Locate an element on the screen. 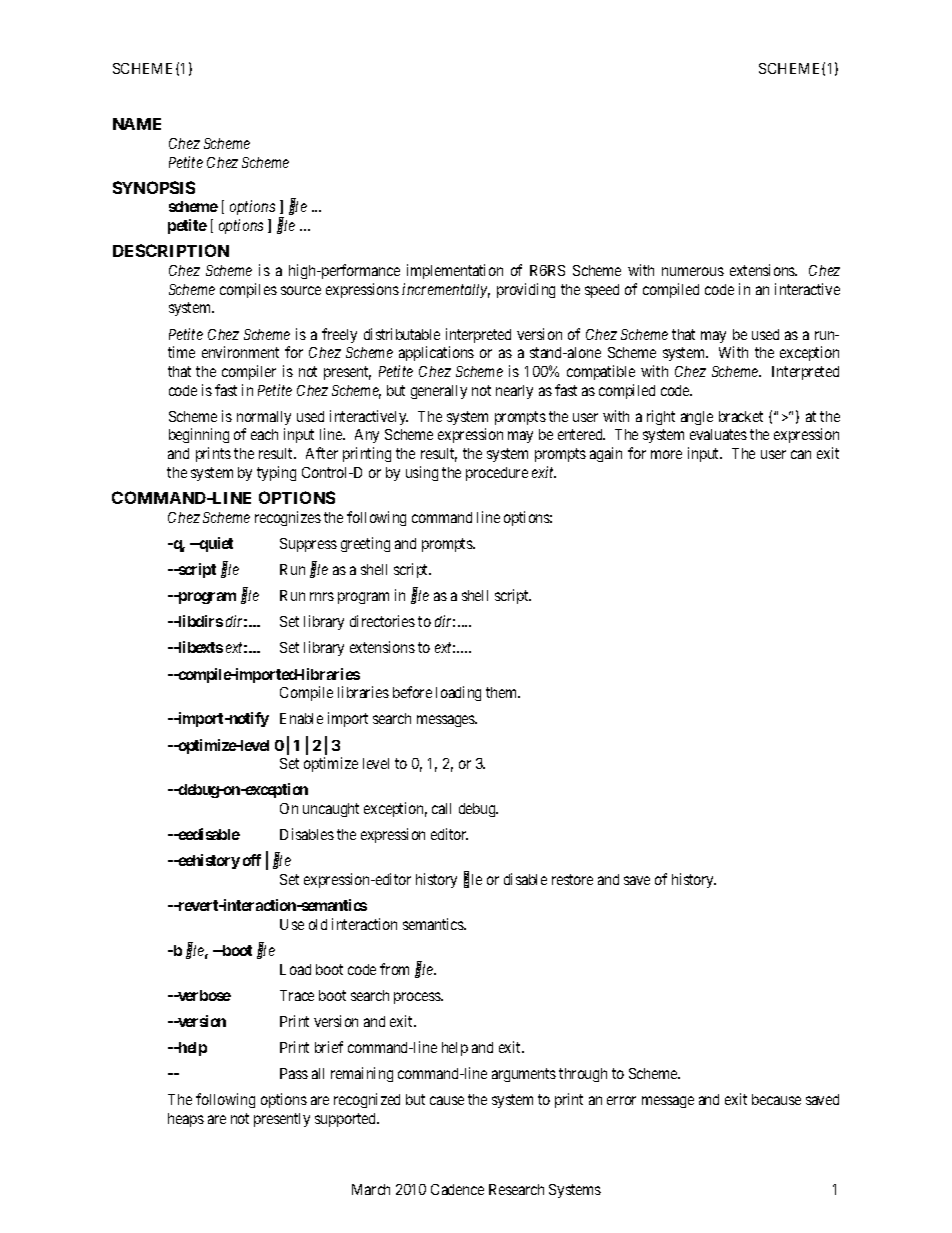 This screenshot has height=1233, width=952. angle is located at coordinates (697, 418).
